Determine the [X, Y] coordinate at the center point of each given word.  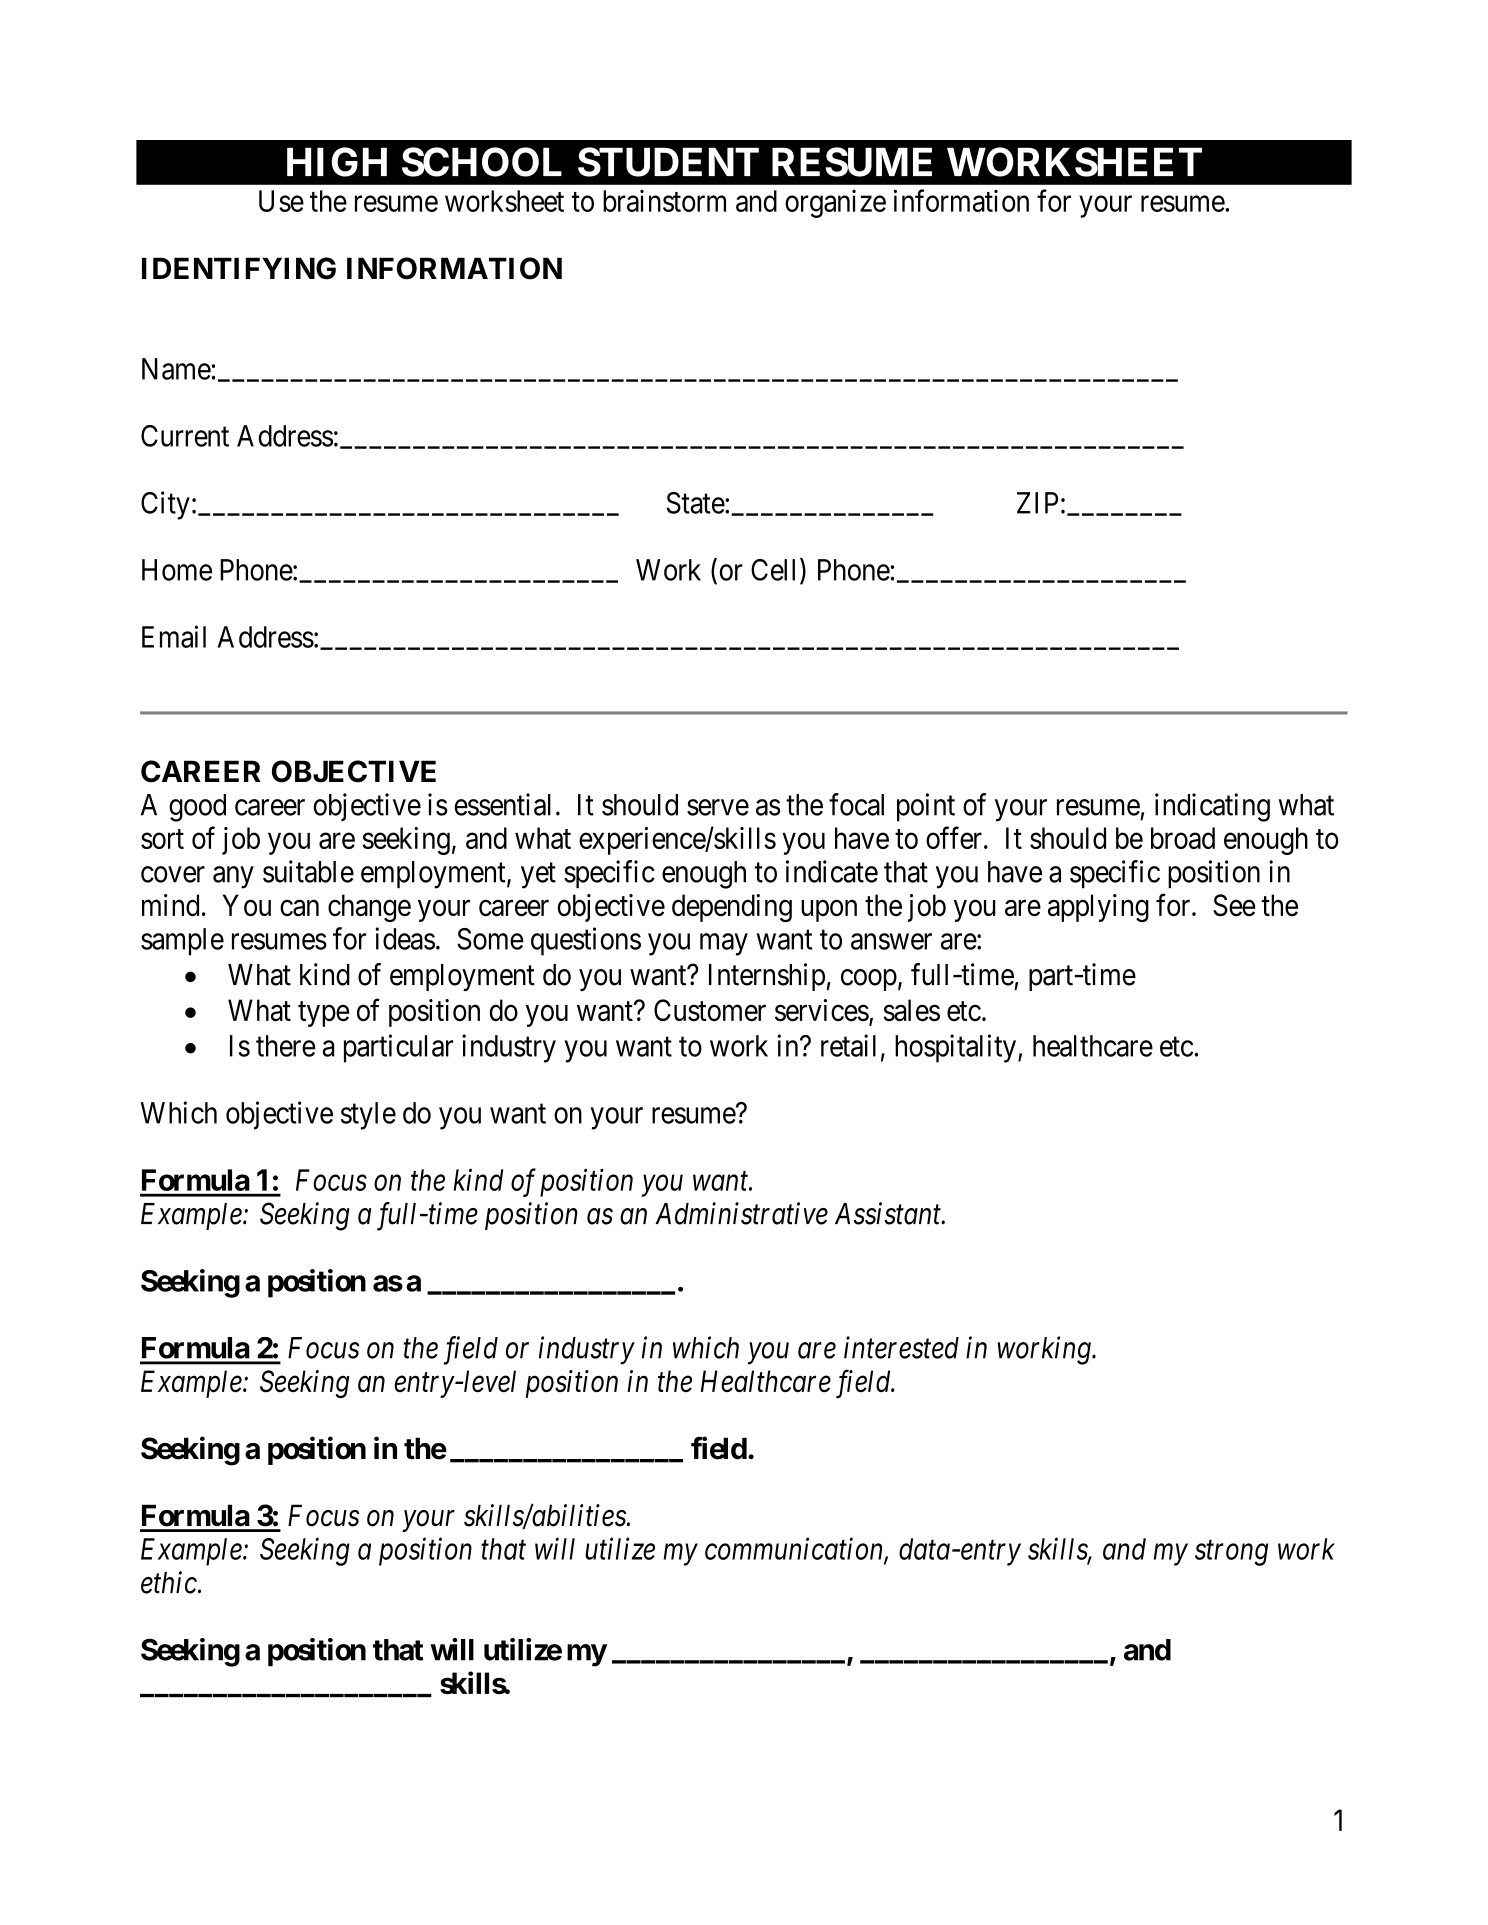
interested [901, 1347]
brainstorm [664, 201]
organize [835, 204]
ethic [170, 1582]
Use [281, 201]
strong [1231, 1553]
